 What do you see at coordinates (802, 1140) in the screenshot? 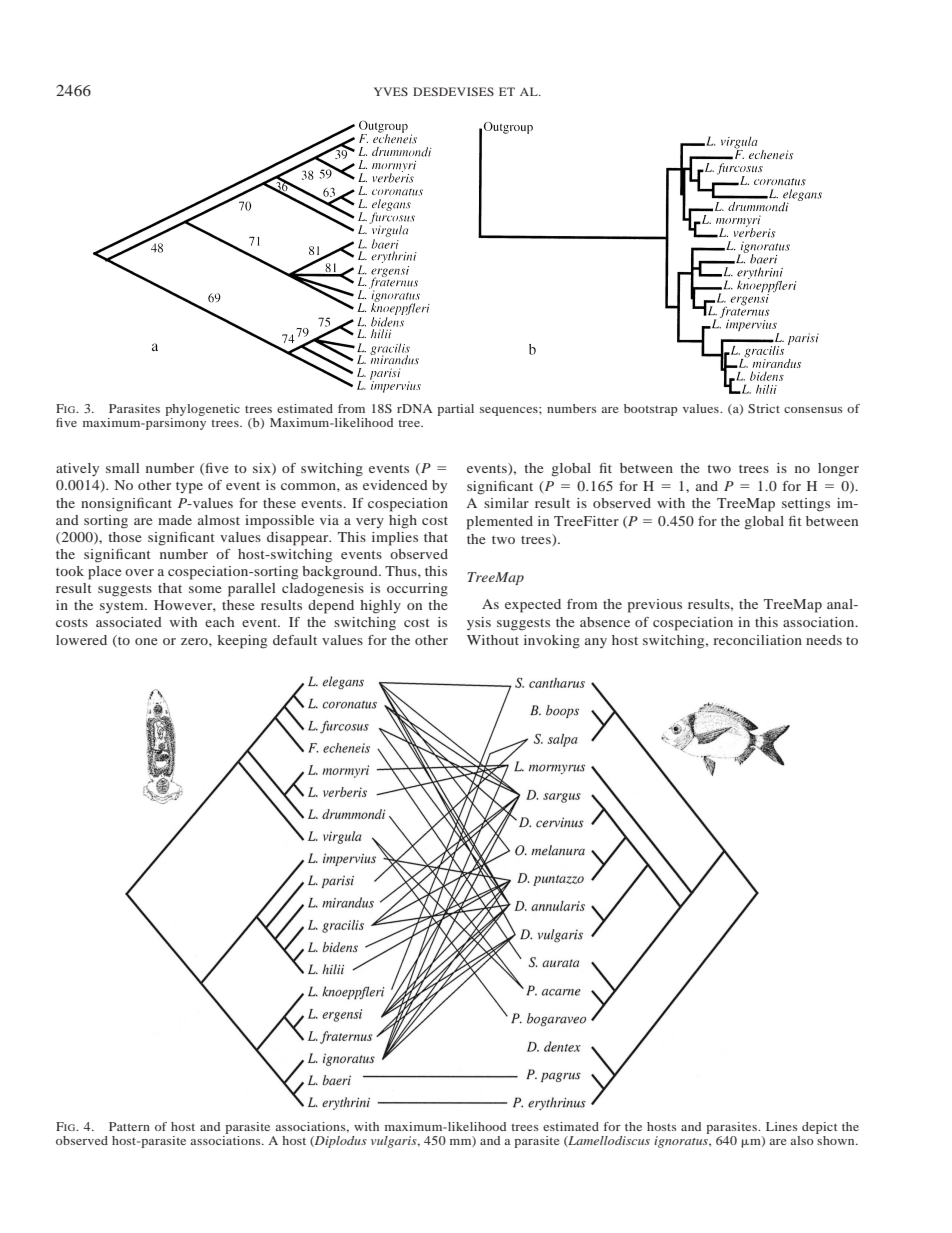
I see `also` at bounding box center [802, 1140].
